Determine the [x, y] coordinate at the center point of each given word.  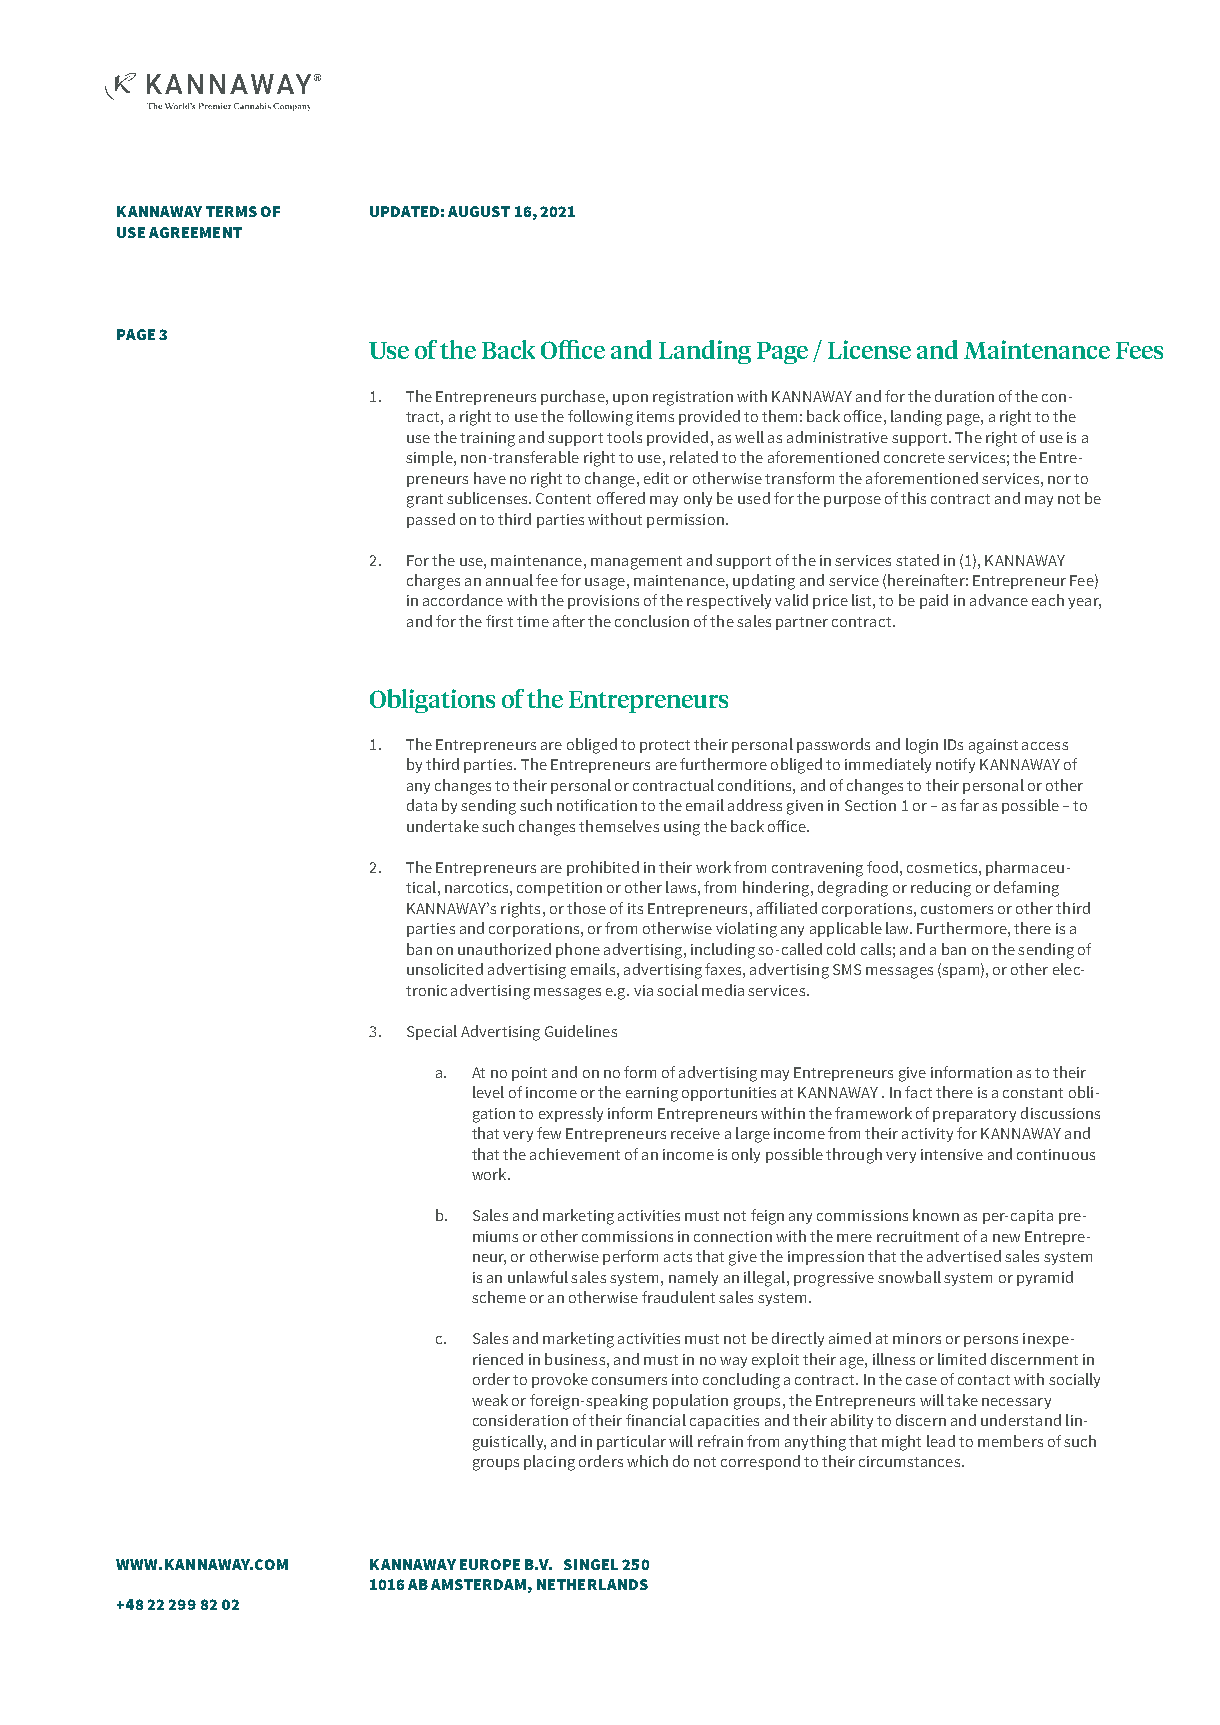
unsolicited [445, 969]
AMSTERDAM [478, 1584]
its [635, 908]
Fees [1139, 350]
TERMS [231, 211]
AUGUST [479, 211]
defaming [1026, 889]
